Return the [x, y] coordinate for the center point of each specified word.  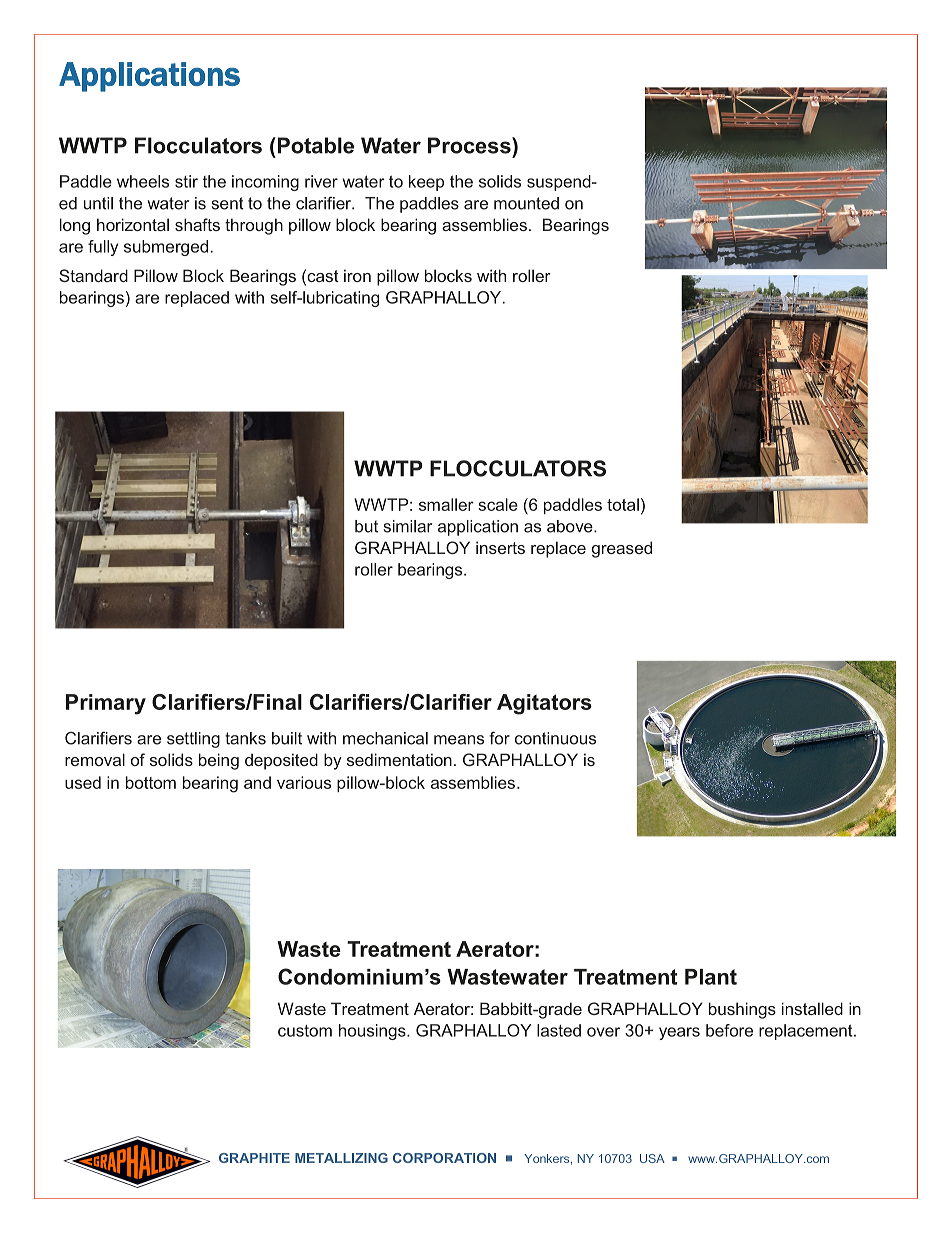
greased [622, 549]
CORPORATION [444, 1158]
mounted [526, 203]
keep [426, 183]
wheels [143, 181]
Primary [106, 704]
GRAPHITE [254, 1158]
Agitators [544, 704]
